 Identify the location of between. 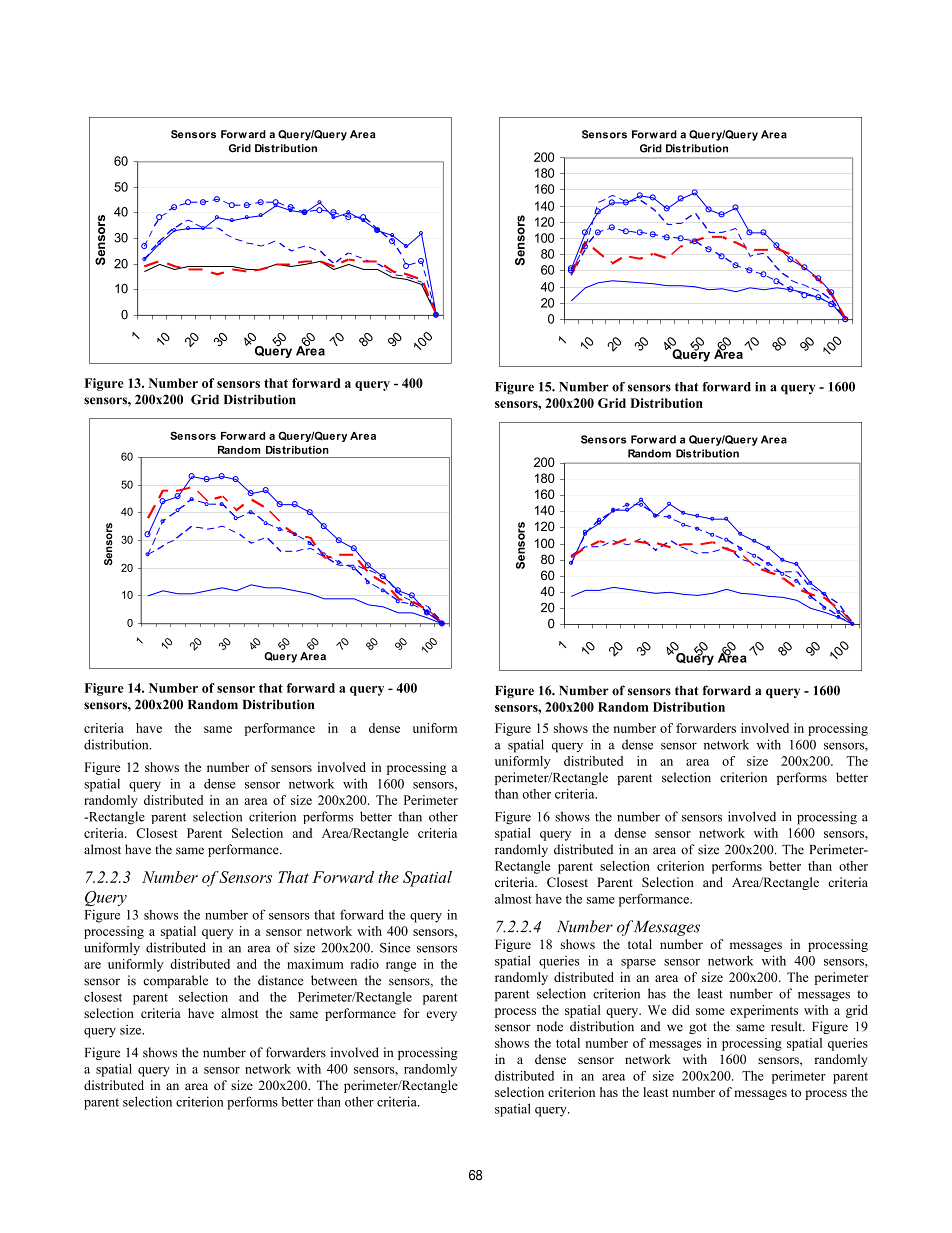
(334, 980).
